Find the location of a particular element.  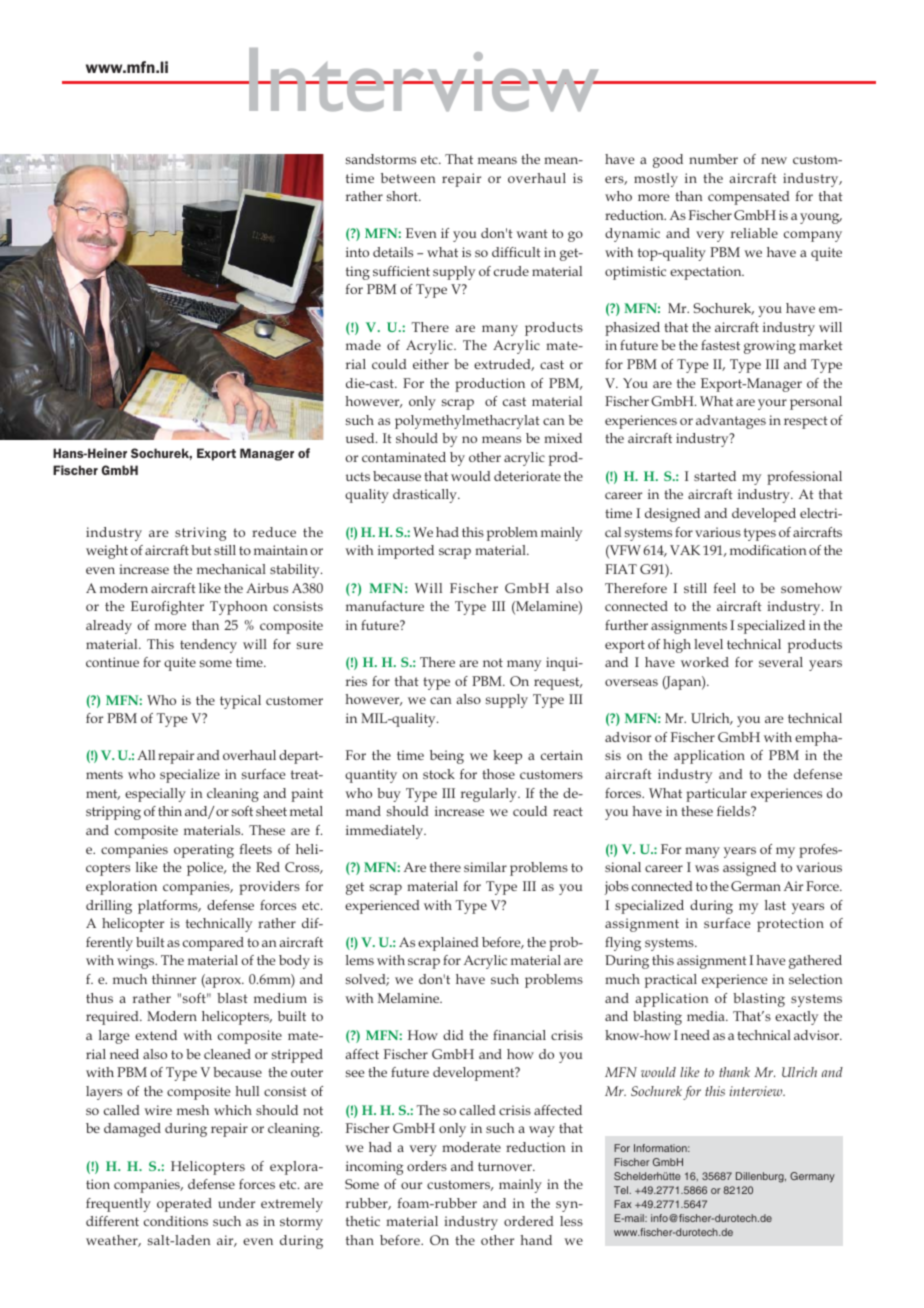

typical is located at coordinates (240, 702).
